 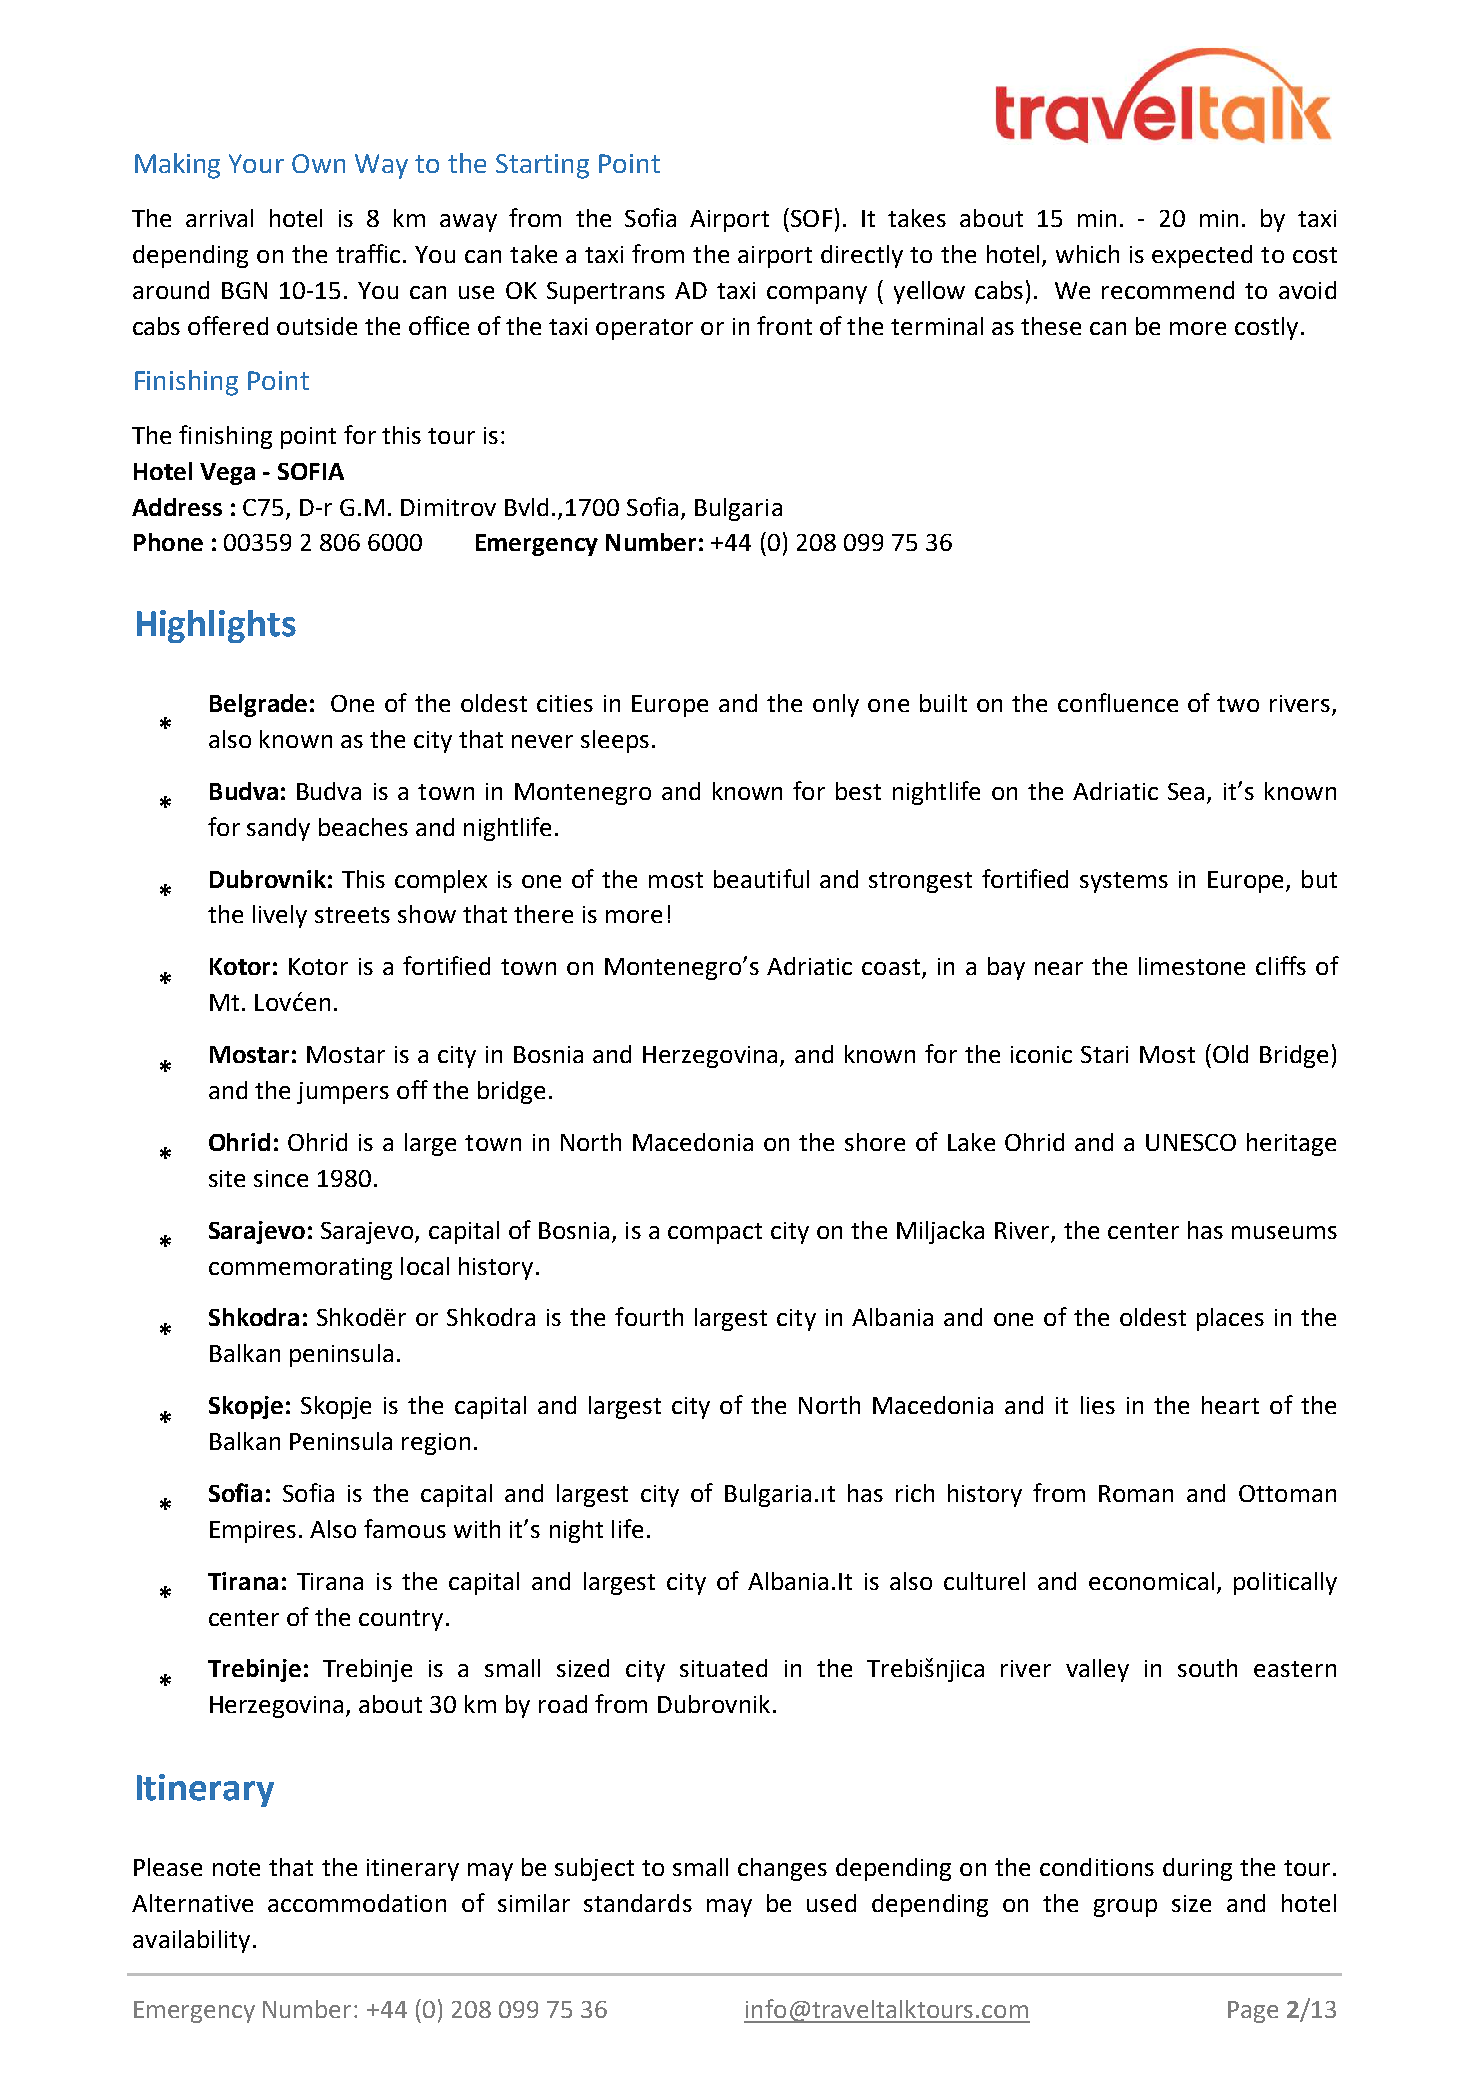 I want to click on sandy, so click(x=278, y=829).
